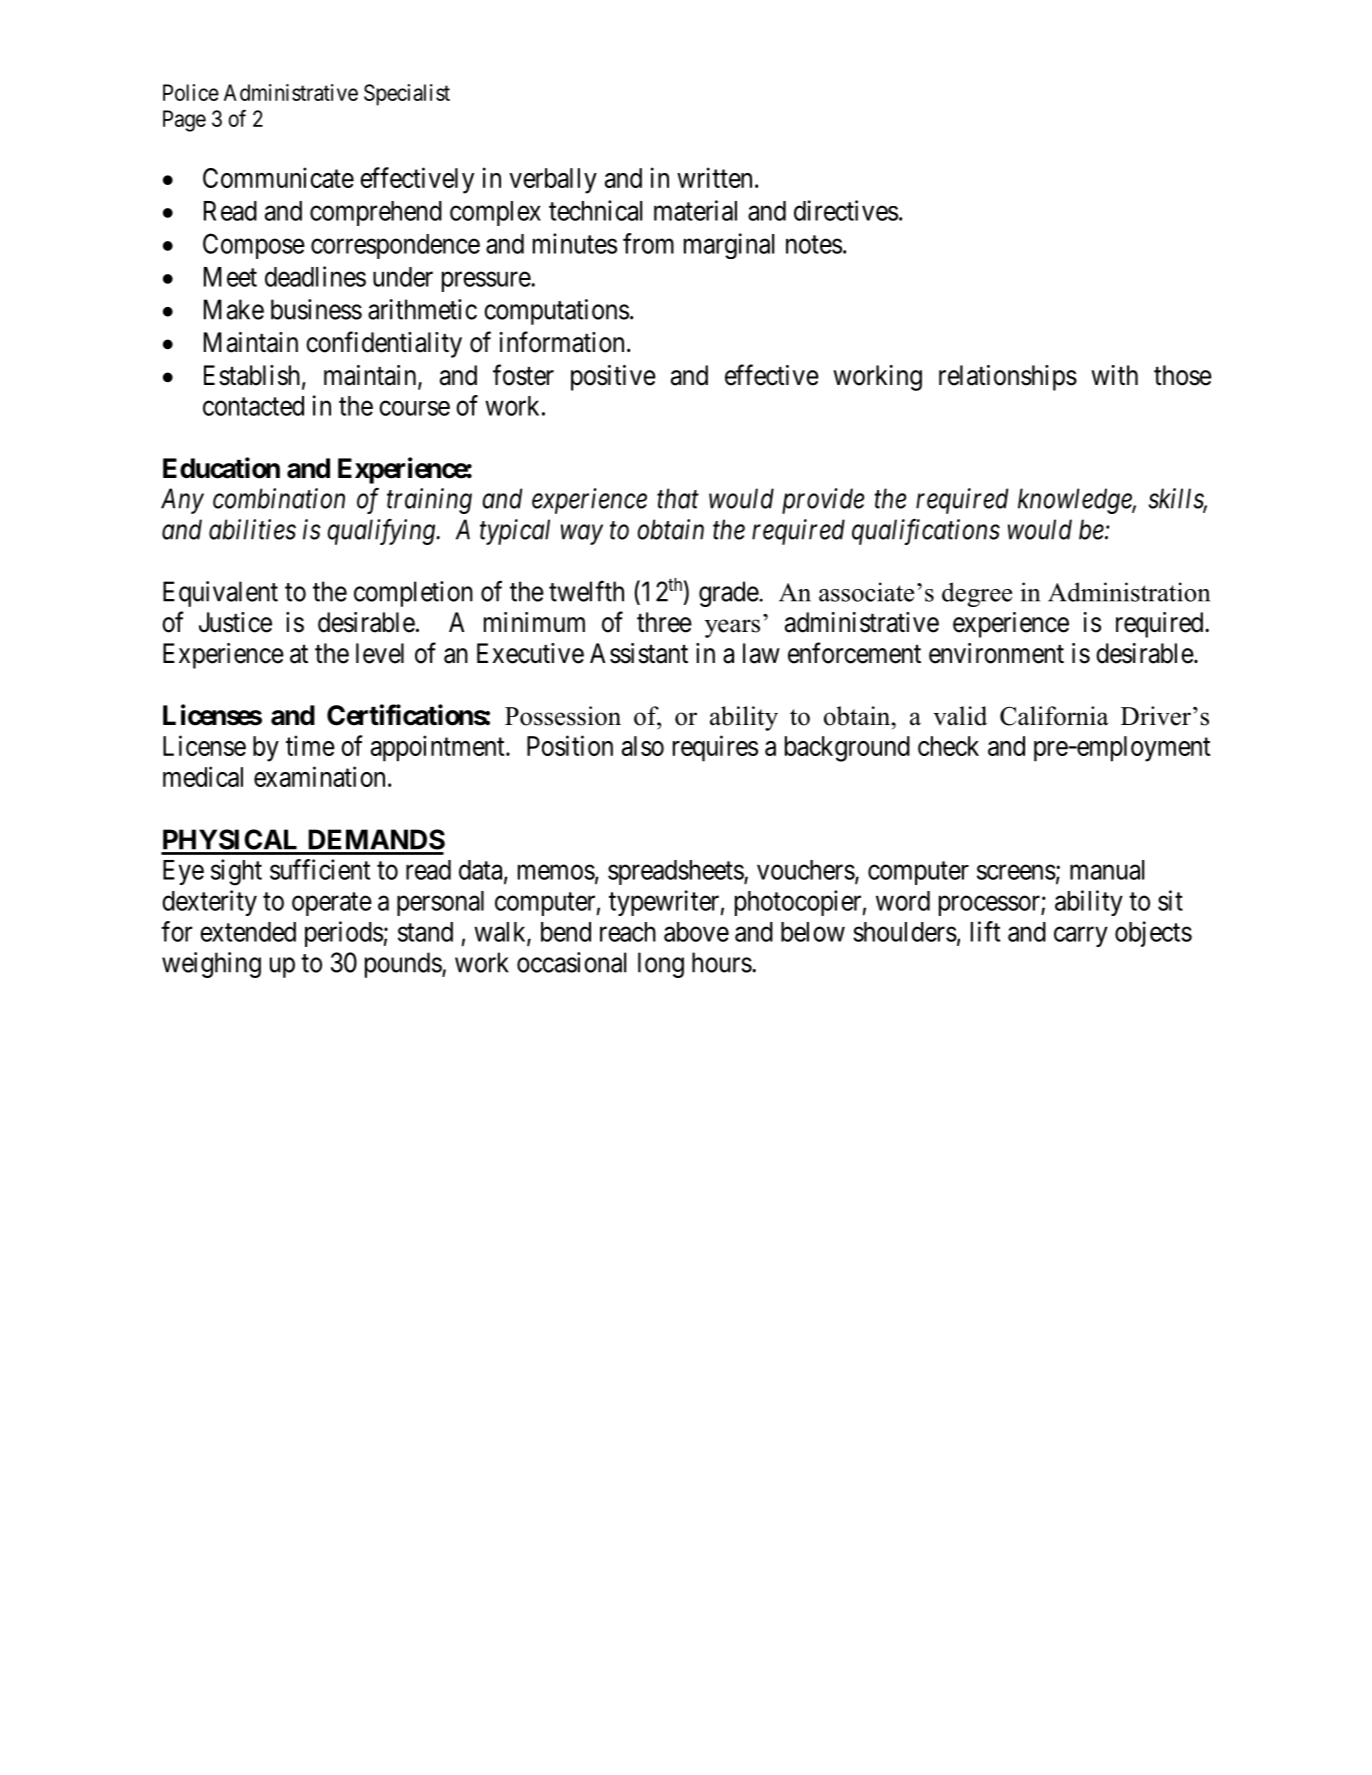 This page has height=1775, width=1372. Describe the element at coordinates (344, 934) in the page. I see `periods` at that location.
